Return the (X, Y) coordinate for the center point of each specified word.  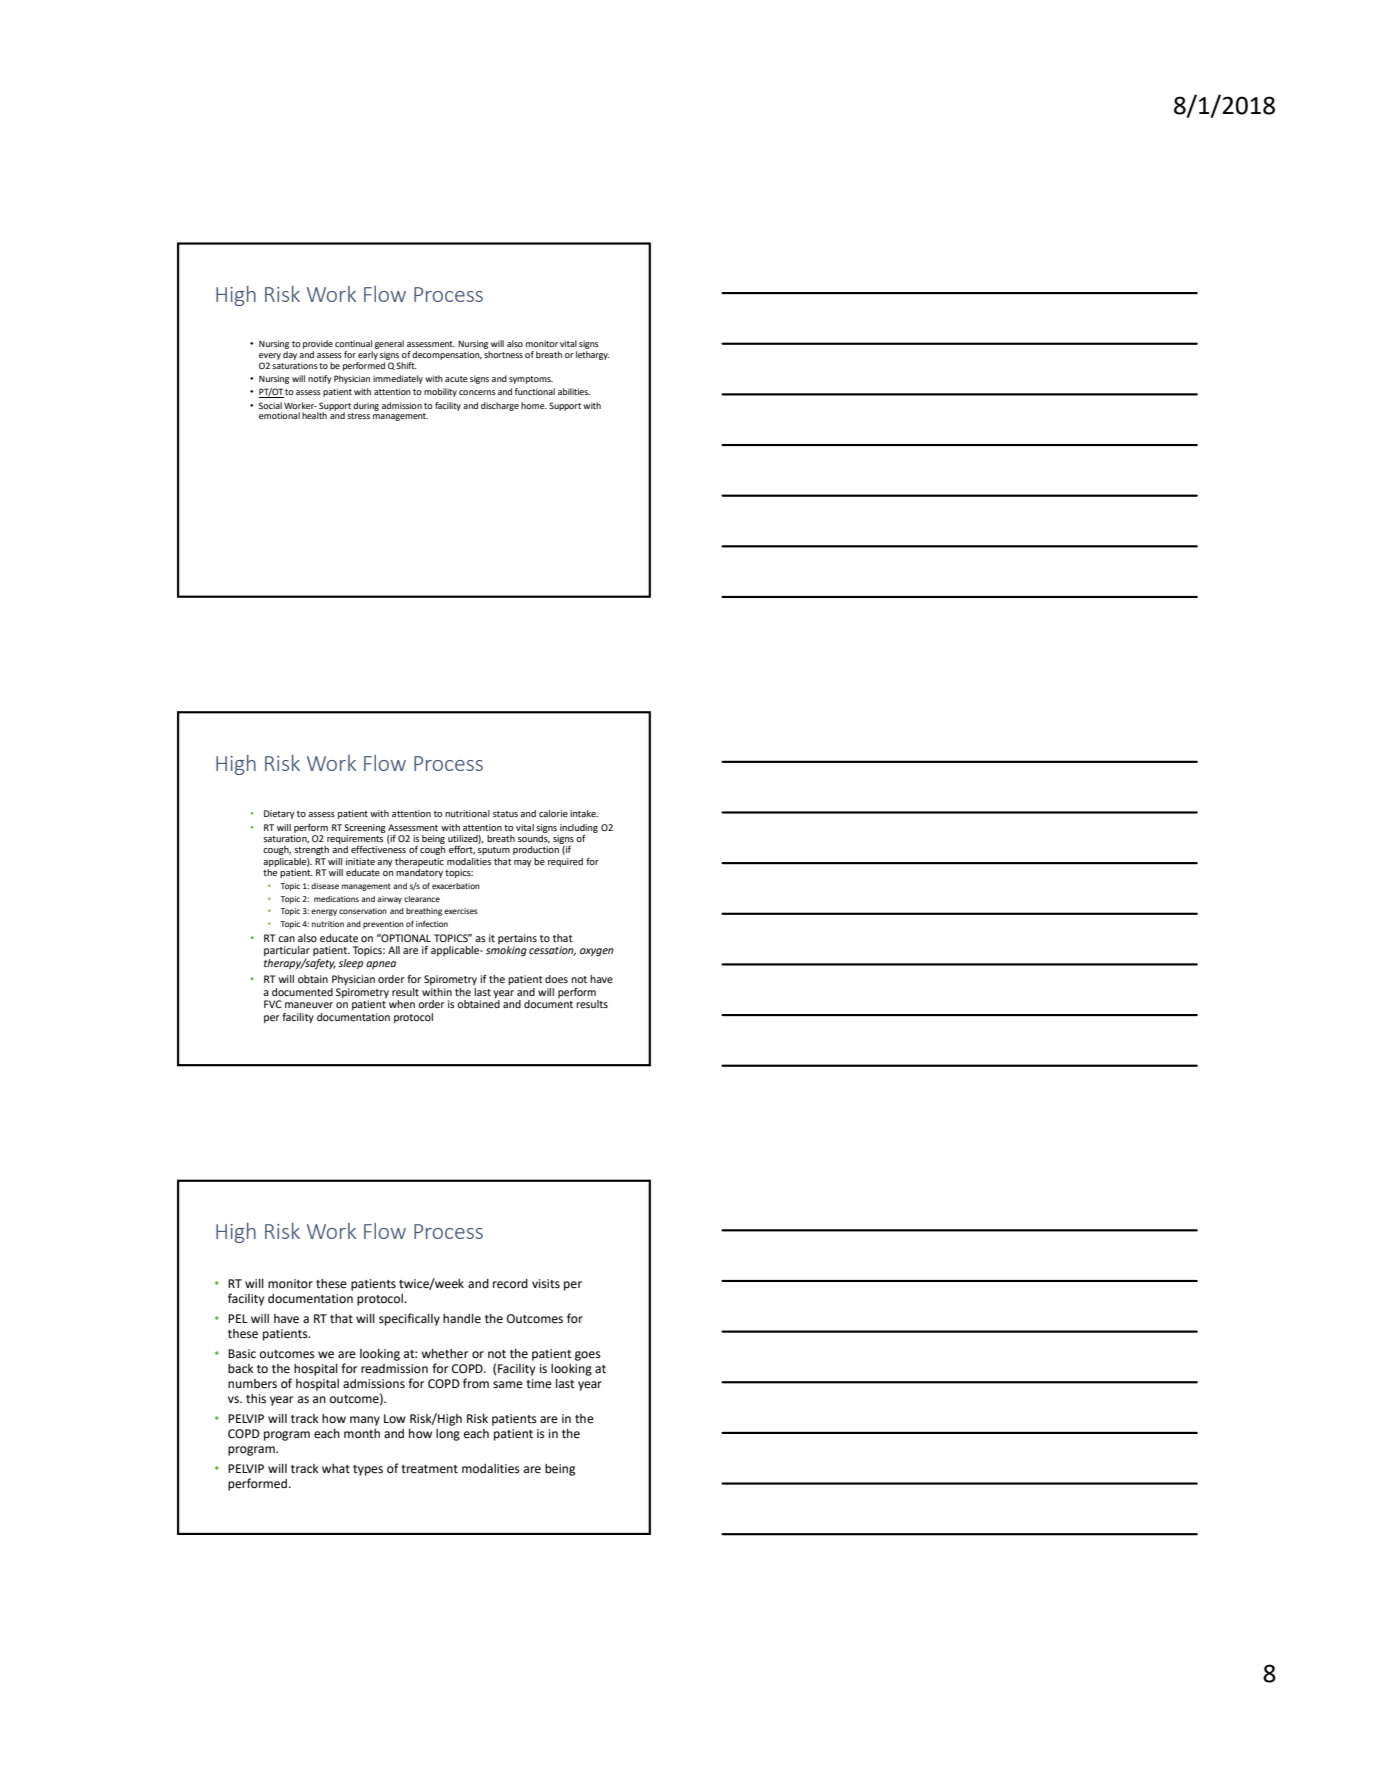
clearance (422, 899)
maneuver (309, 1005)
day (290, 355)
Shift (406, 365)
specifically (409, 1319)
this (256, 1399)
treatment (429, 1469)
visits (546, 1284)
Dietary (279, 814)
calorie (553, 813)
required (565, 862)
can (286, 939)
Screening (365, 828)
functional (535, 391)
